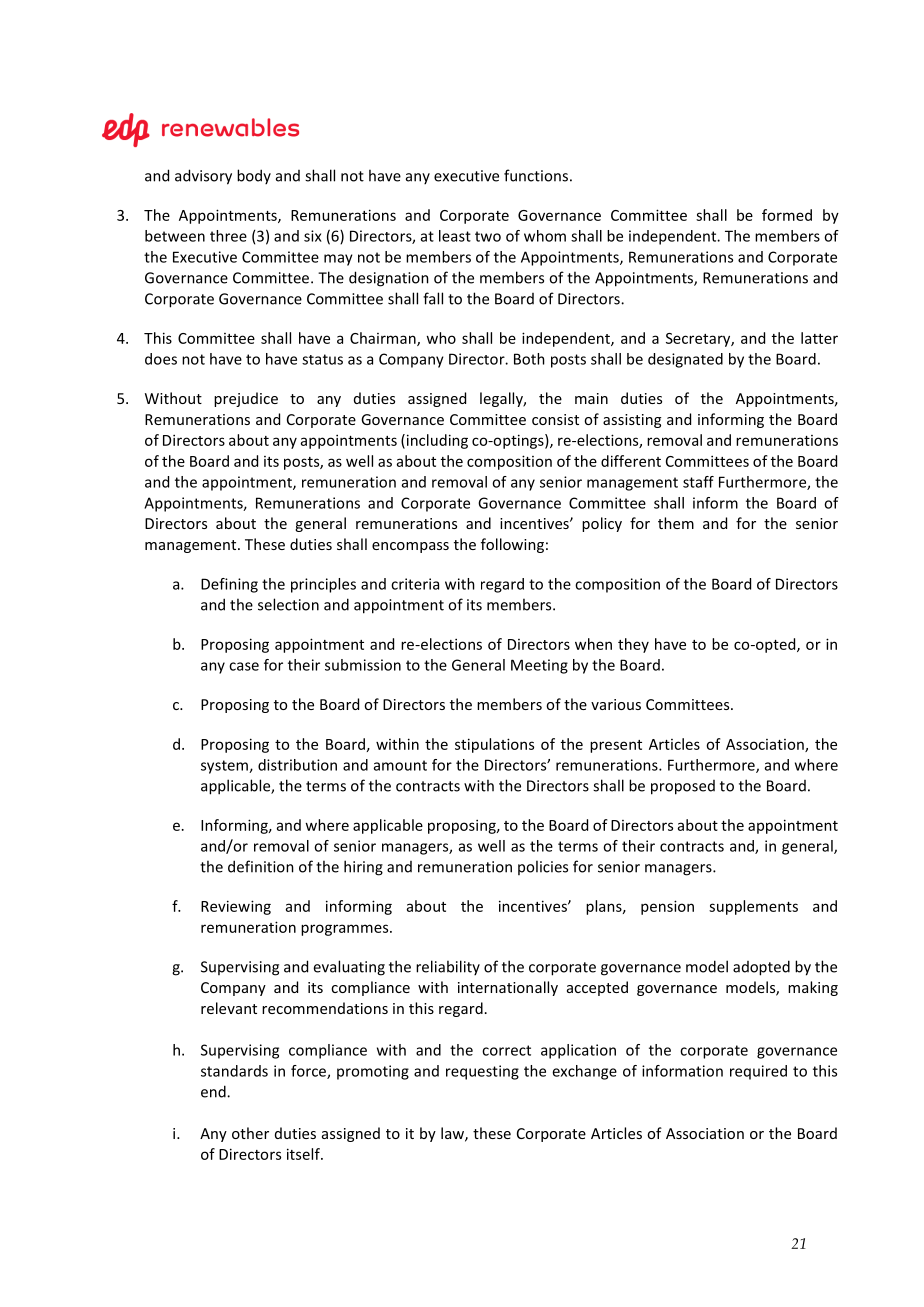 Image resolution: width=924 pixels, height=1307 pixels. I want to click on two, so click(488, 236).
